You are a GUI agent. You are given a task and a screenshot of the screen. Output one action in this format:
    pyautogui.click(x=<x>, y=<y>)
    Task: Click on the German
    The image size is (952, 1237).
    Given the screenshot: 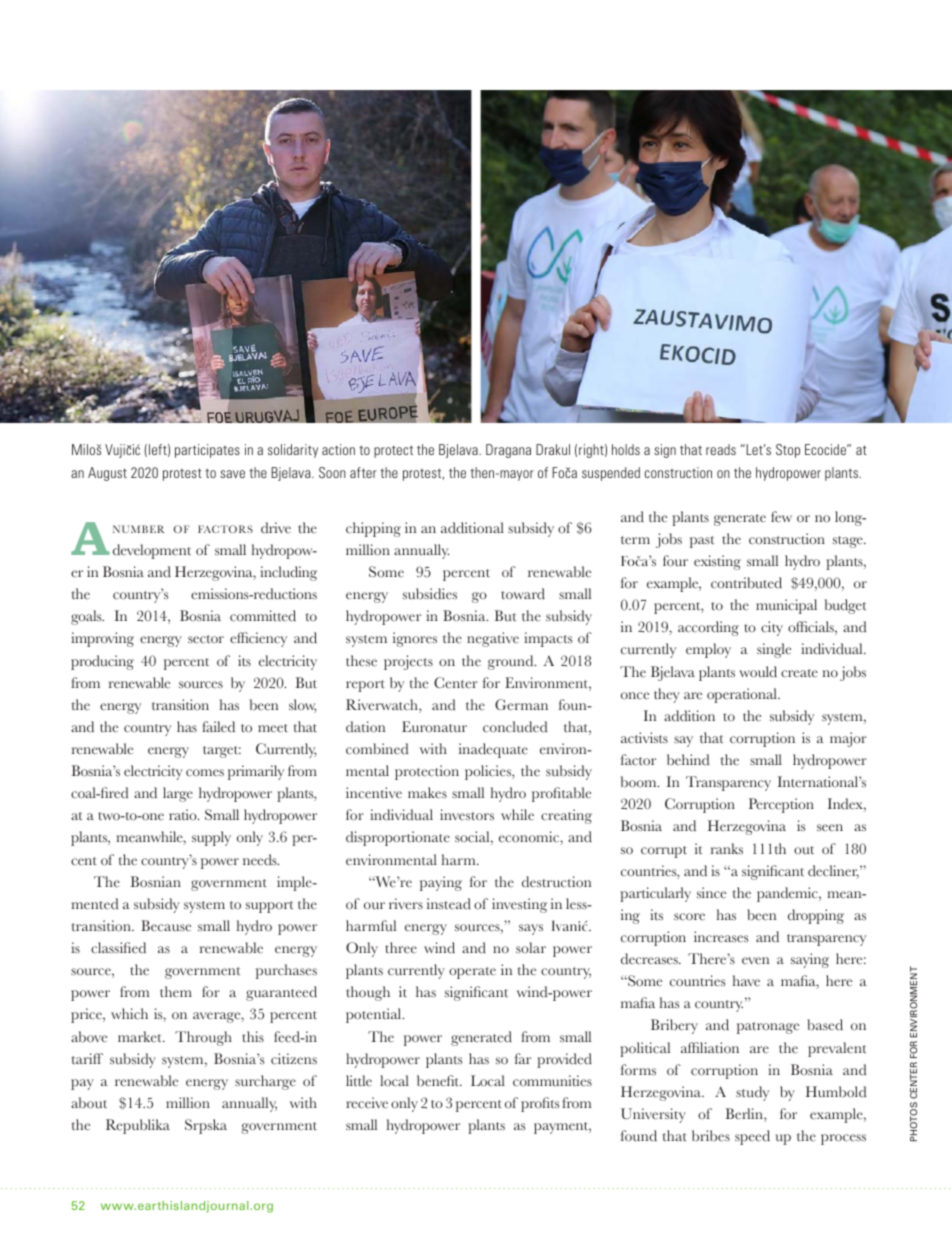 What is the action you would take?
    pyautogui.click(x=521, y=705)
